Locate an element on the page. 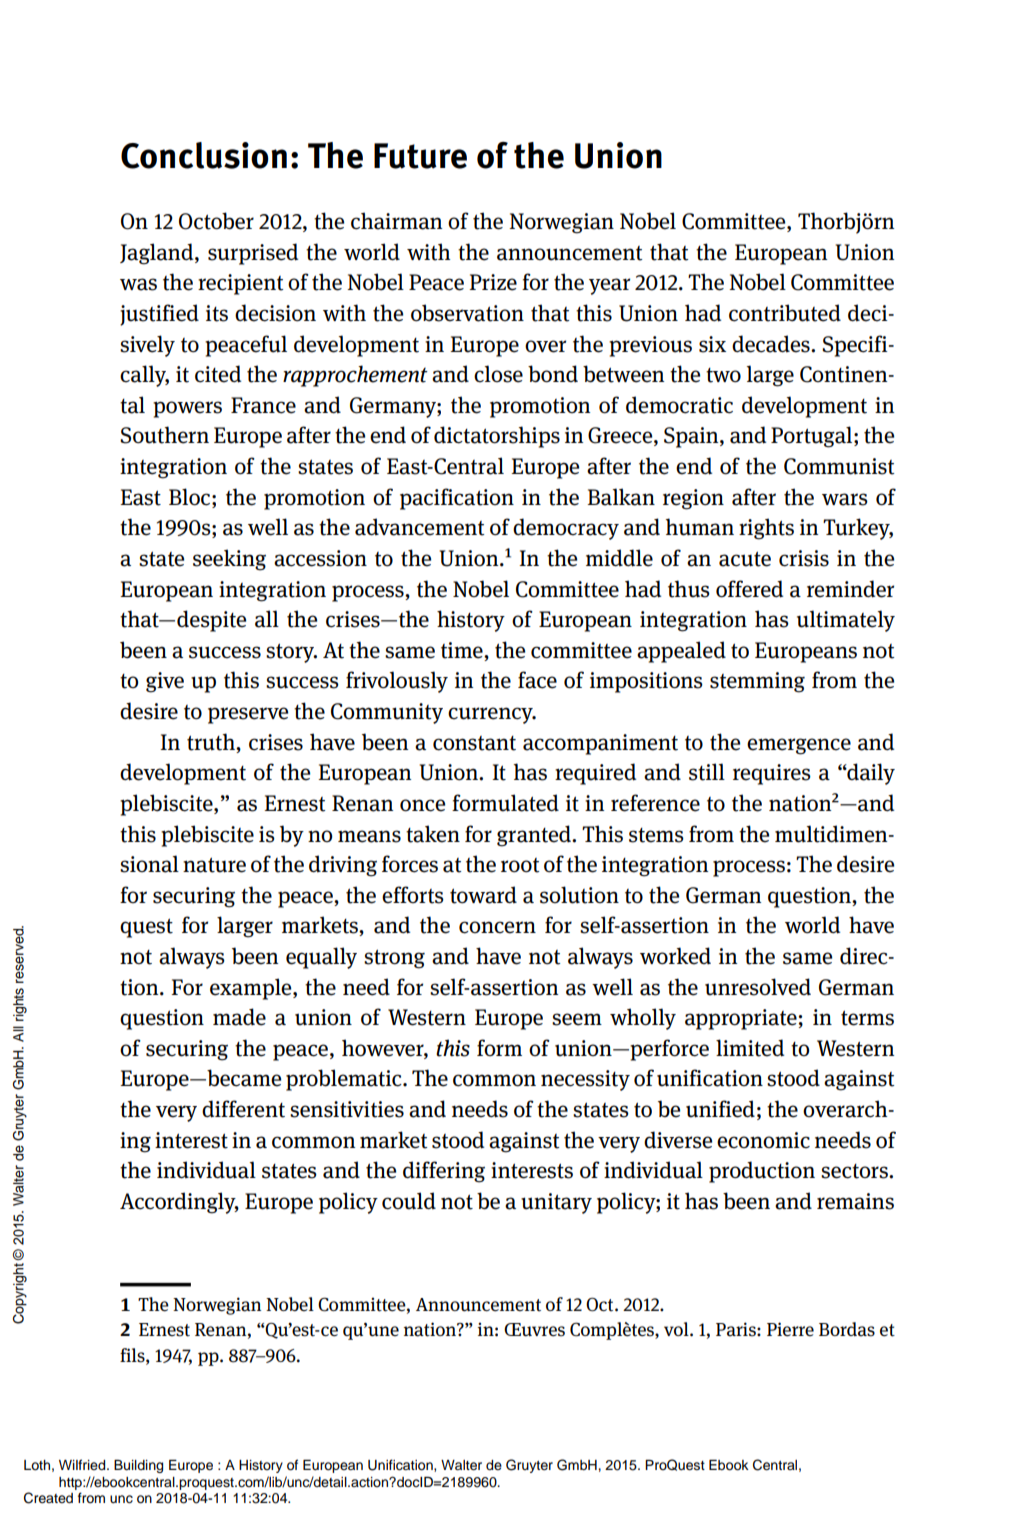  requires is located at coordinates (772, 774).
